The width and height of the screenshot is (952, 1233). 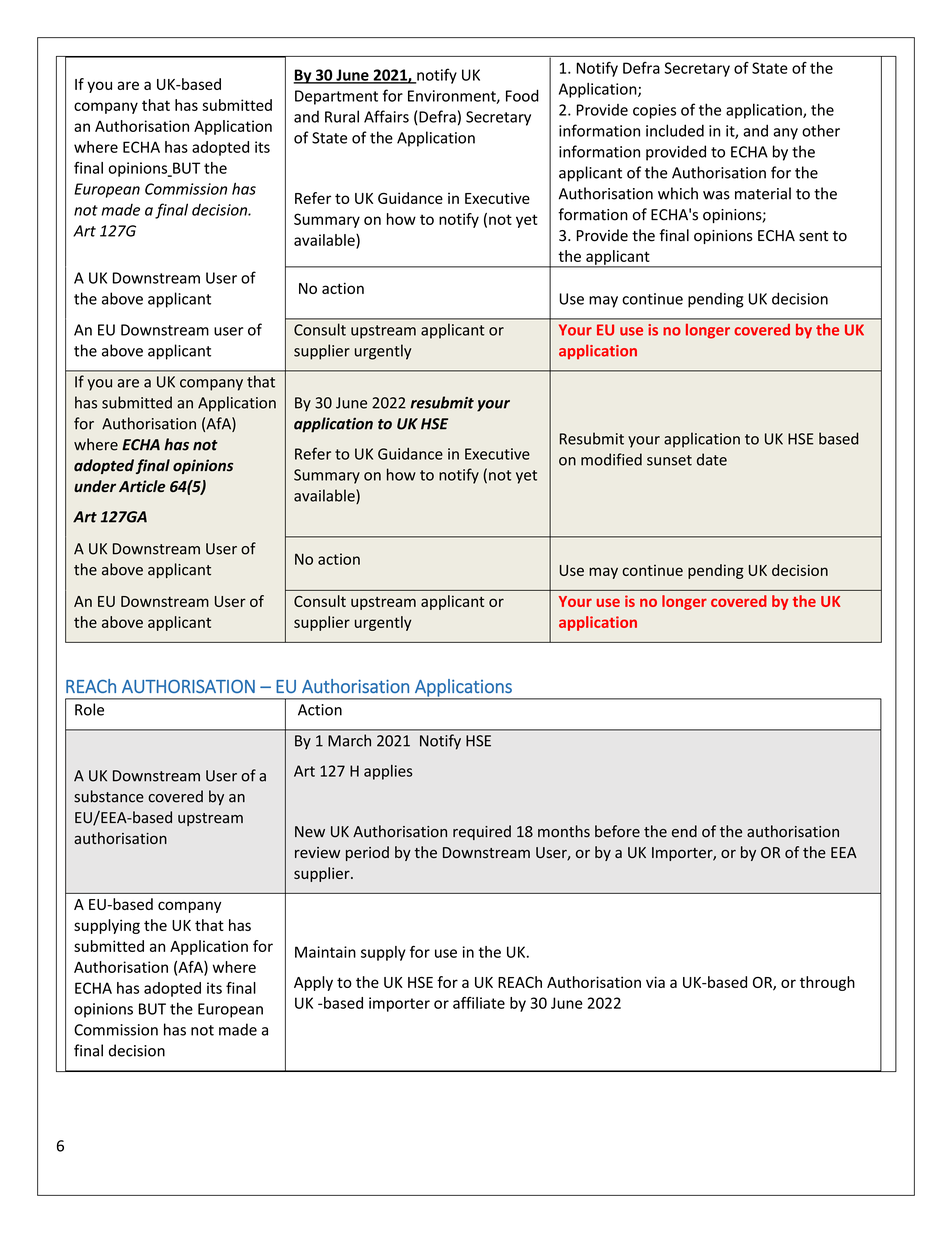 I want to click on Apply, so click(x=313, y=983).
